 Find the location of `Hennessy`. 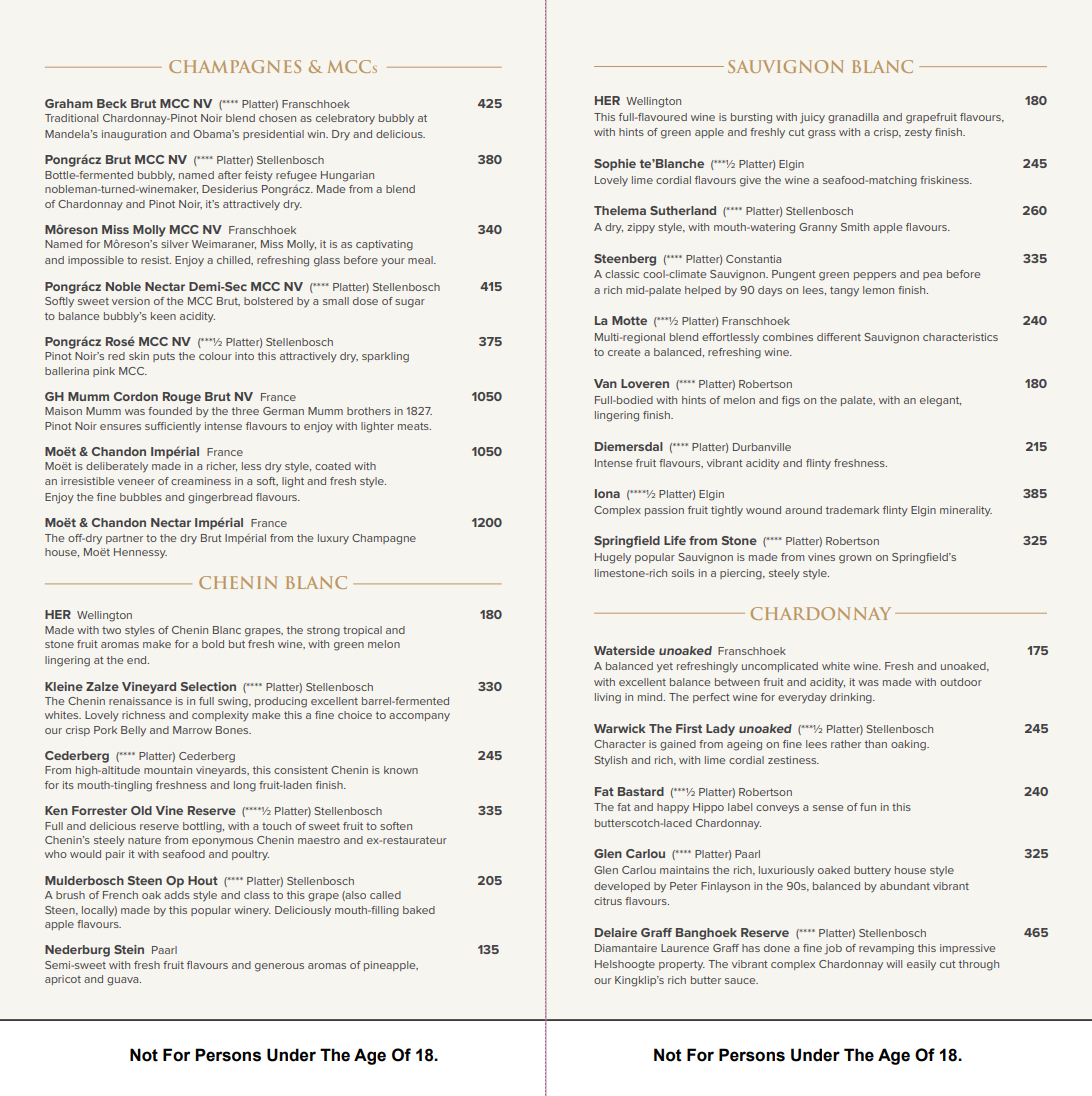

Hennessy is located at coordinates (140, 553).
